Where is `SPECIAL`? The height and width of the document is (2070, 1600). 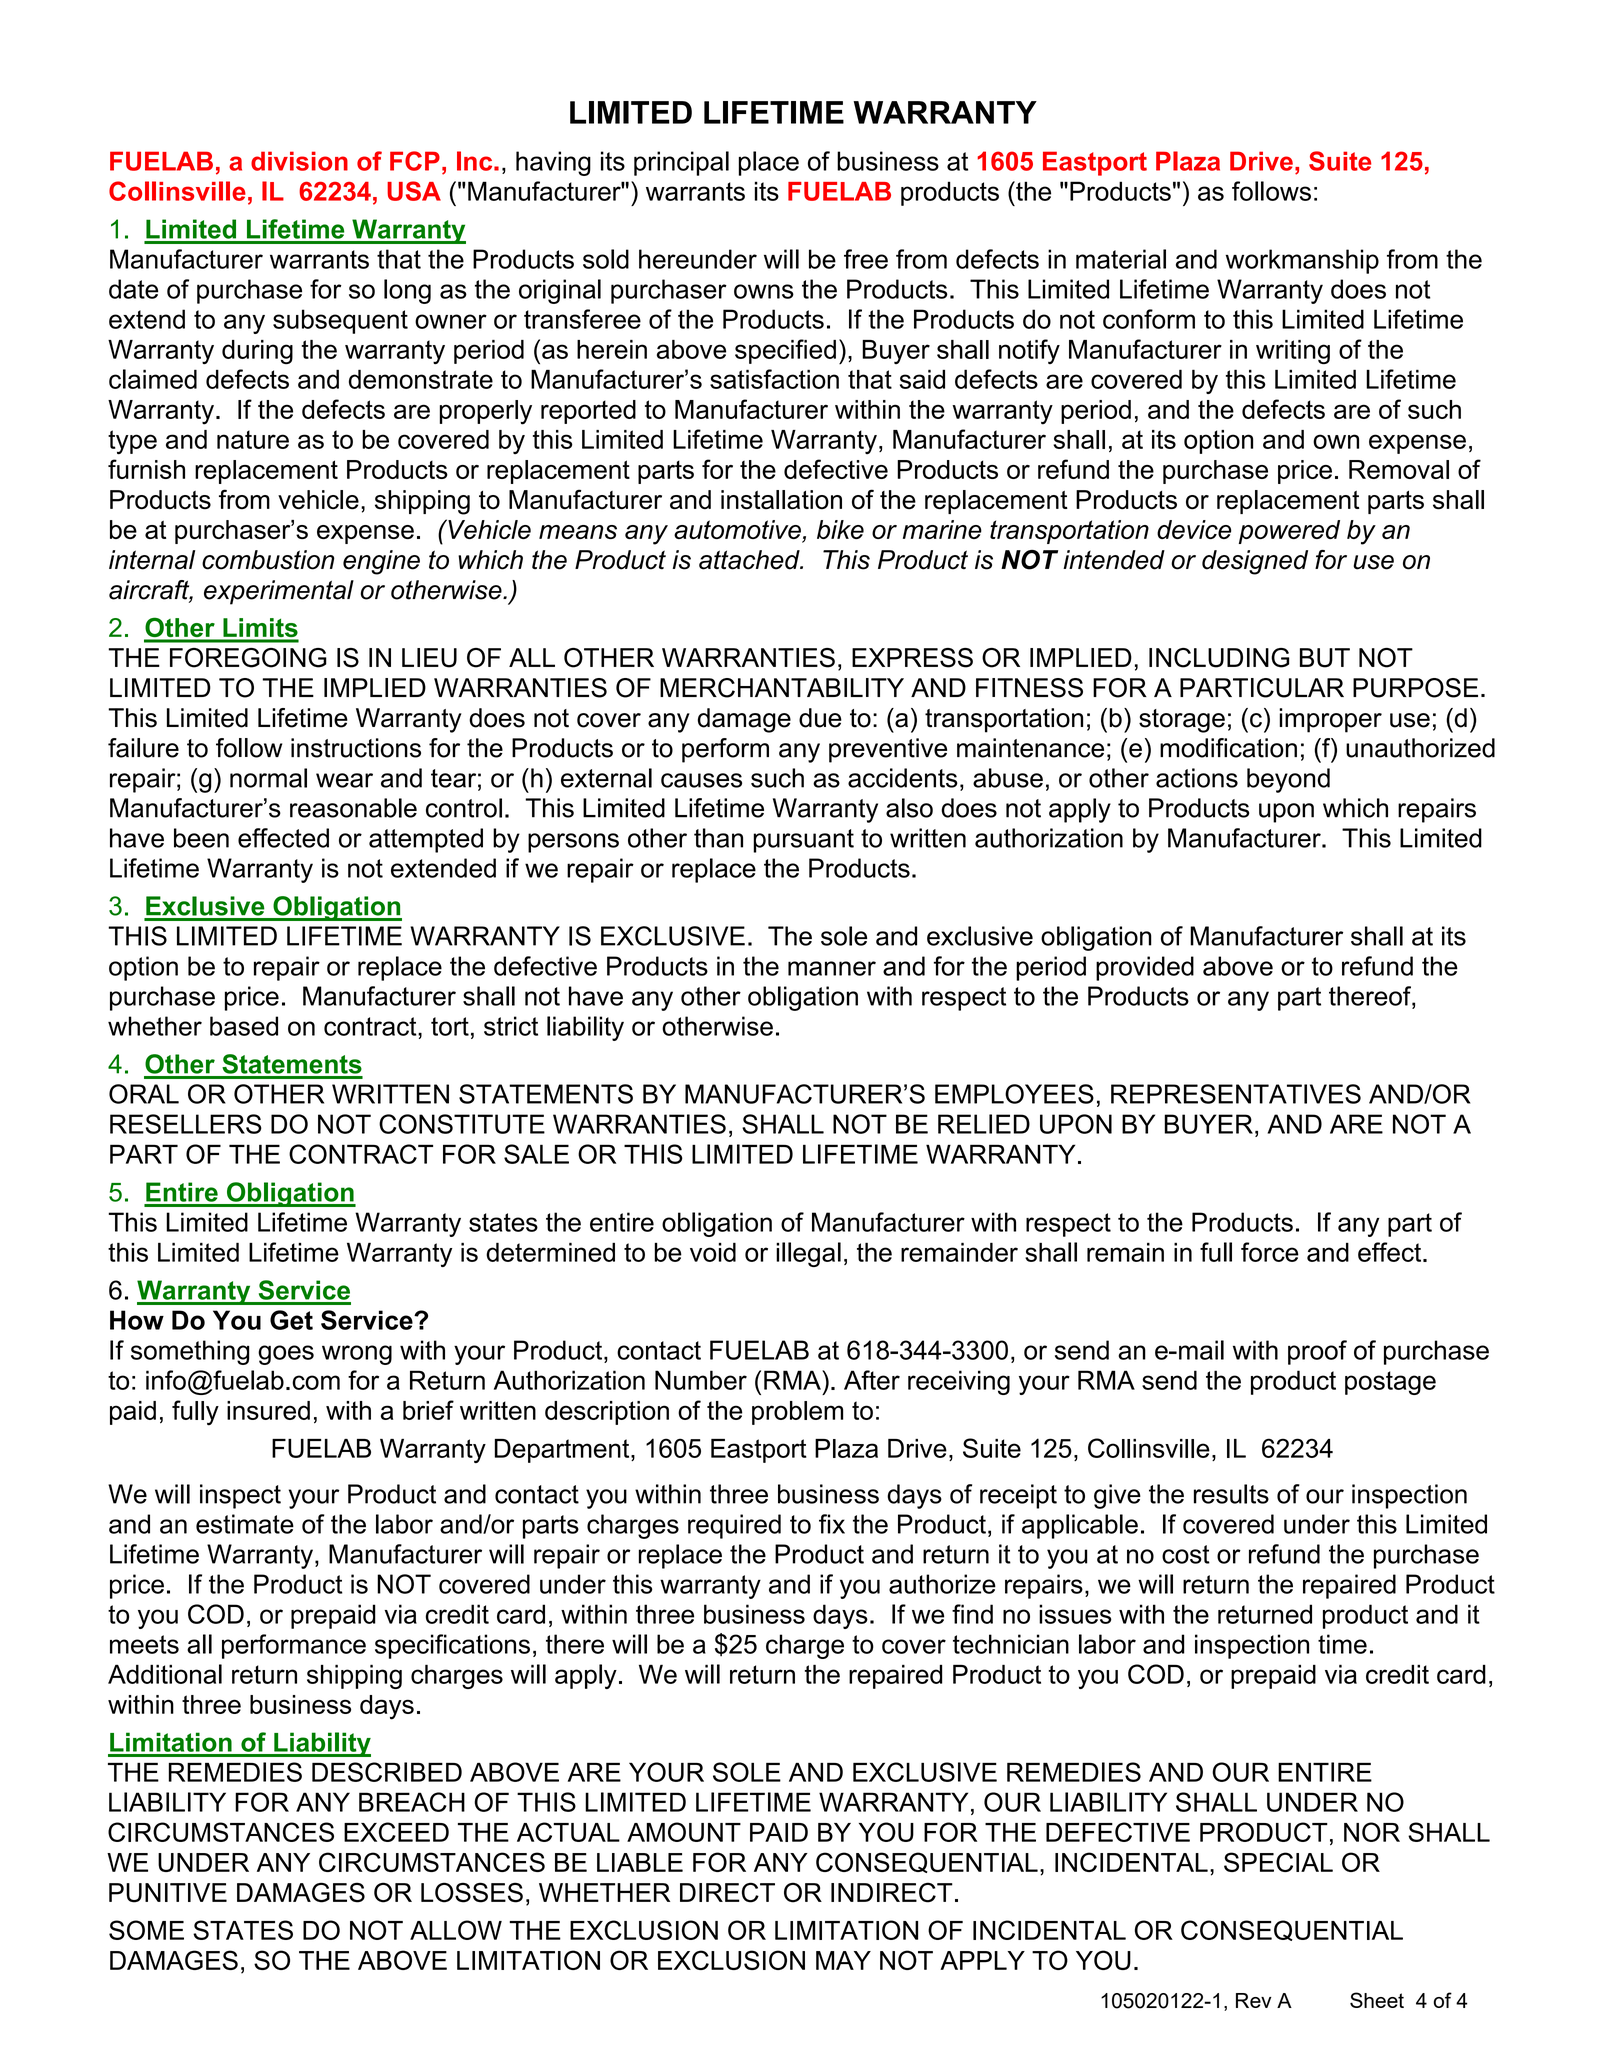 SPECIAL is located at coordinates (1278, 1862).
